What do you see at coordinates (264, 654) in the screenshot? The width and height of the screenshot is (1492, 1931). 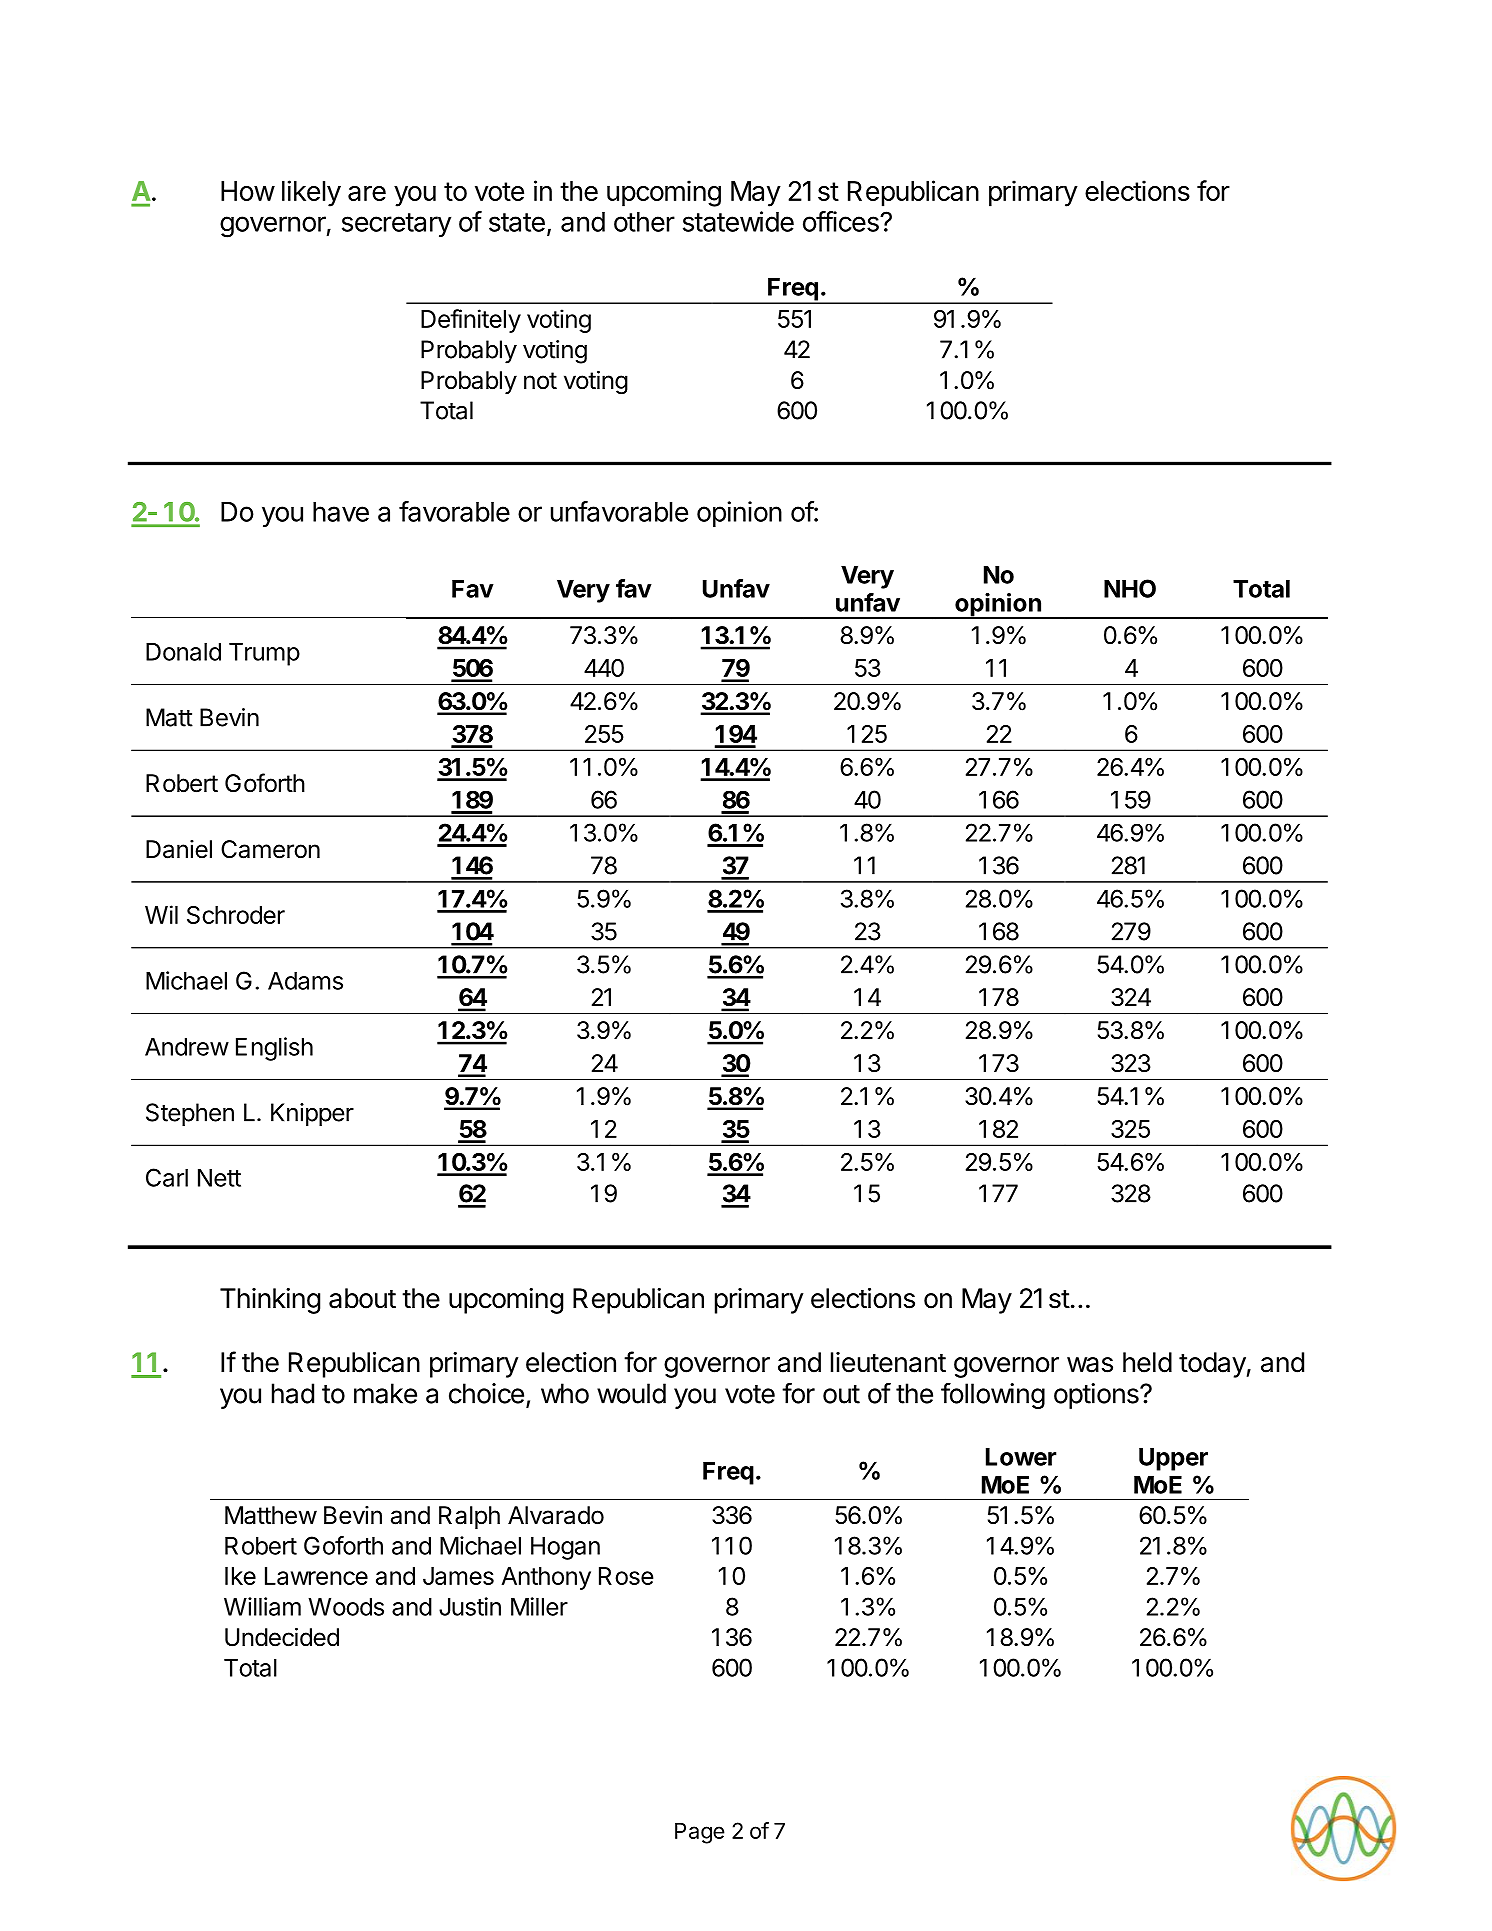 I see `Trump` at bounding box center [264, 654].
